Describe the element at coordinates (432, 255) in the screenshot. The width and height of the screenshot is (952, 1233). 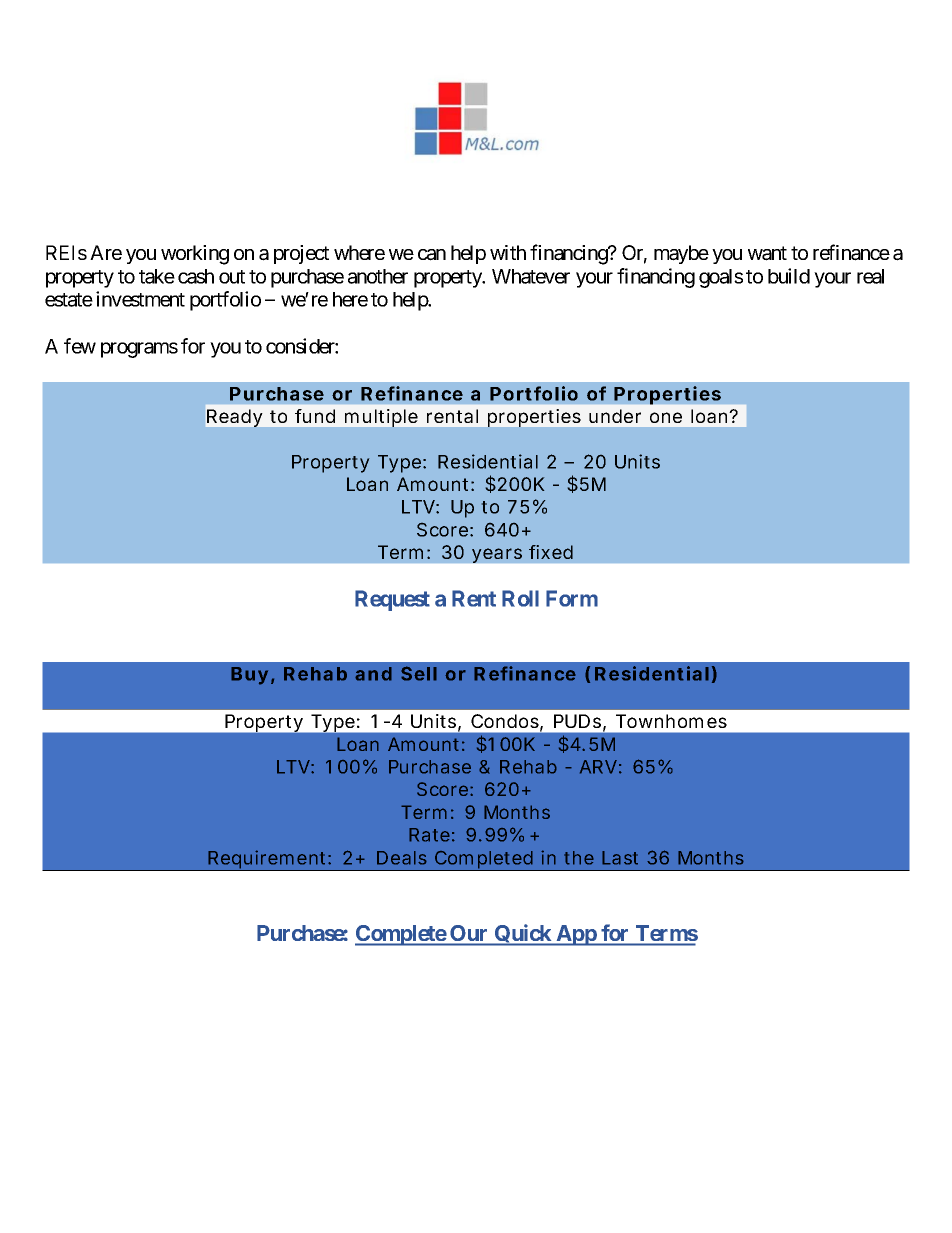
I see `can` at that location.
